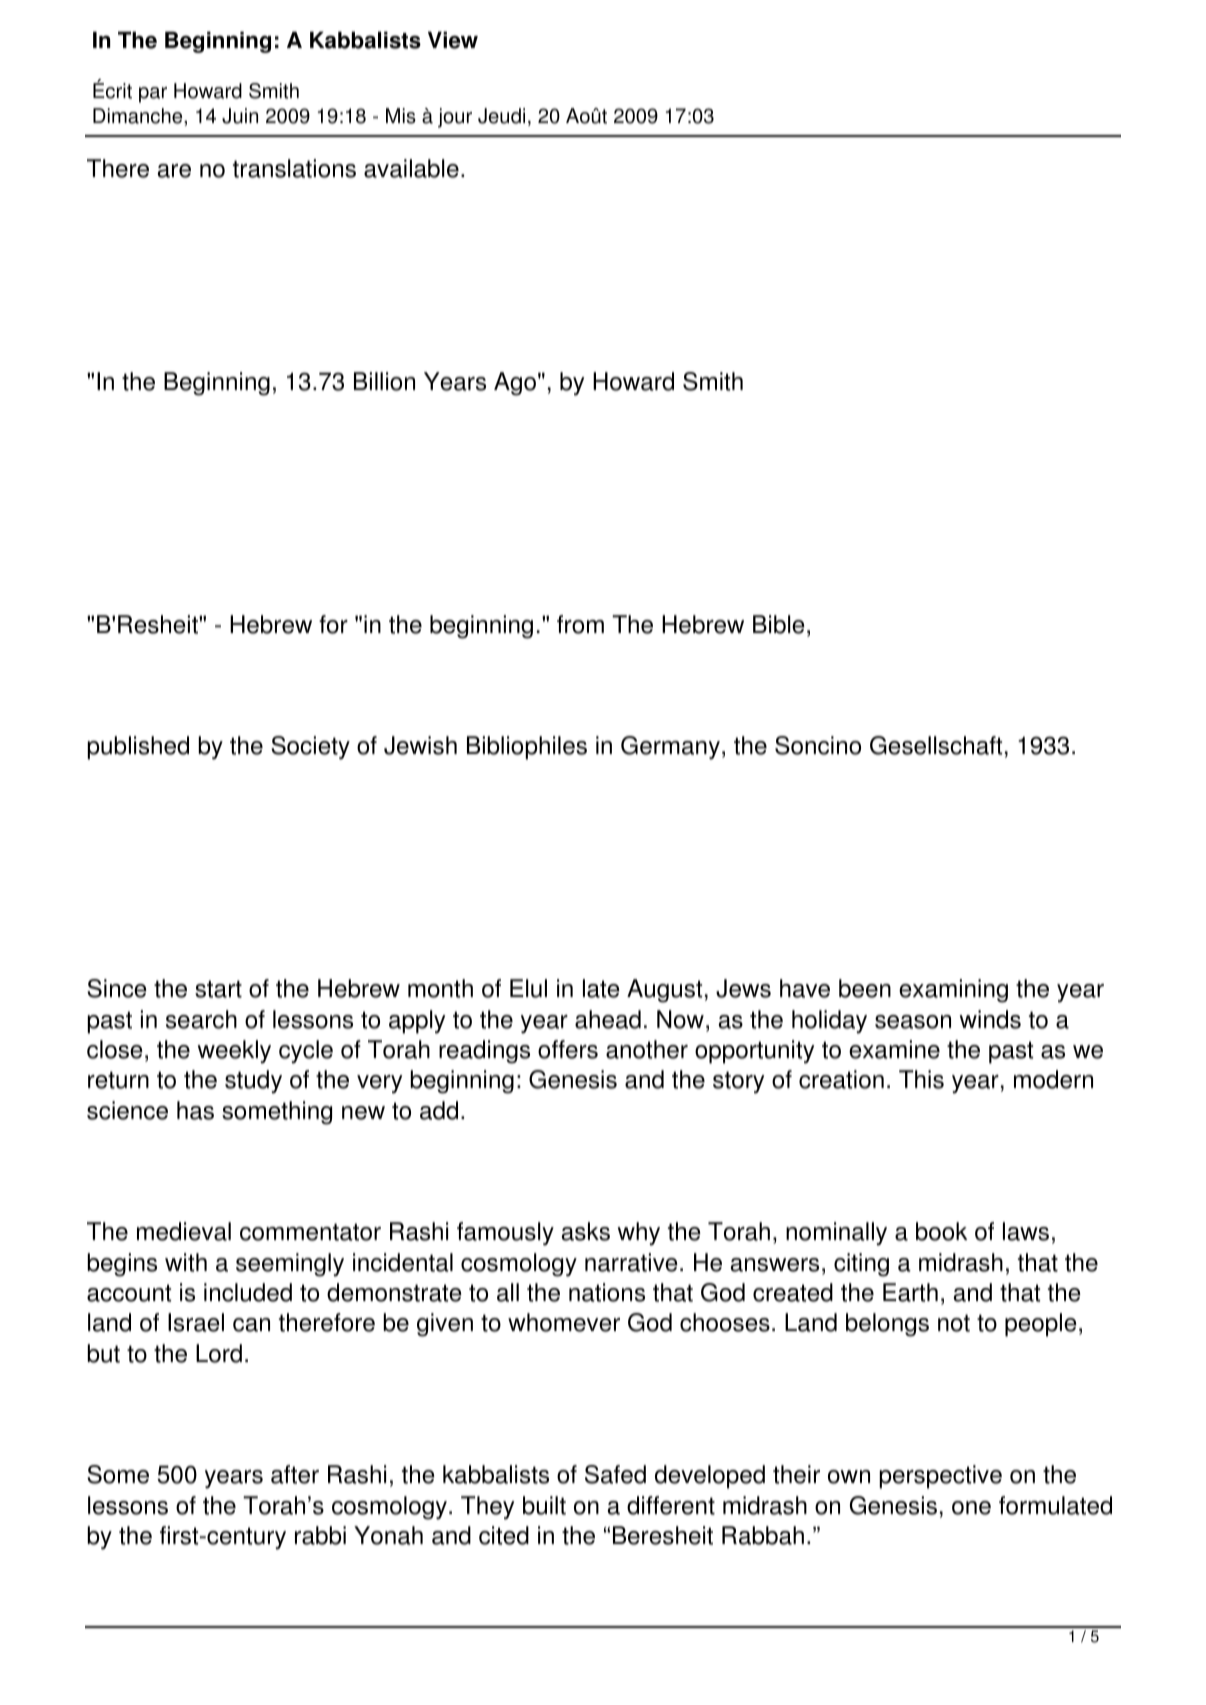 The image size is (1206, 1705). I want to click on offers, so click(568, 1049).
